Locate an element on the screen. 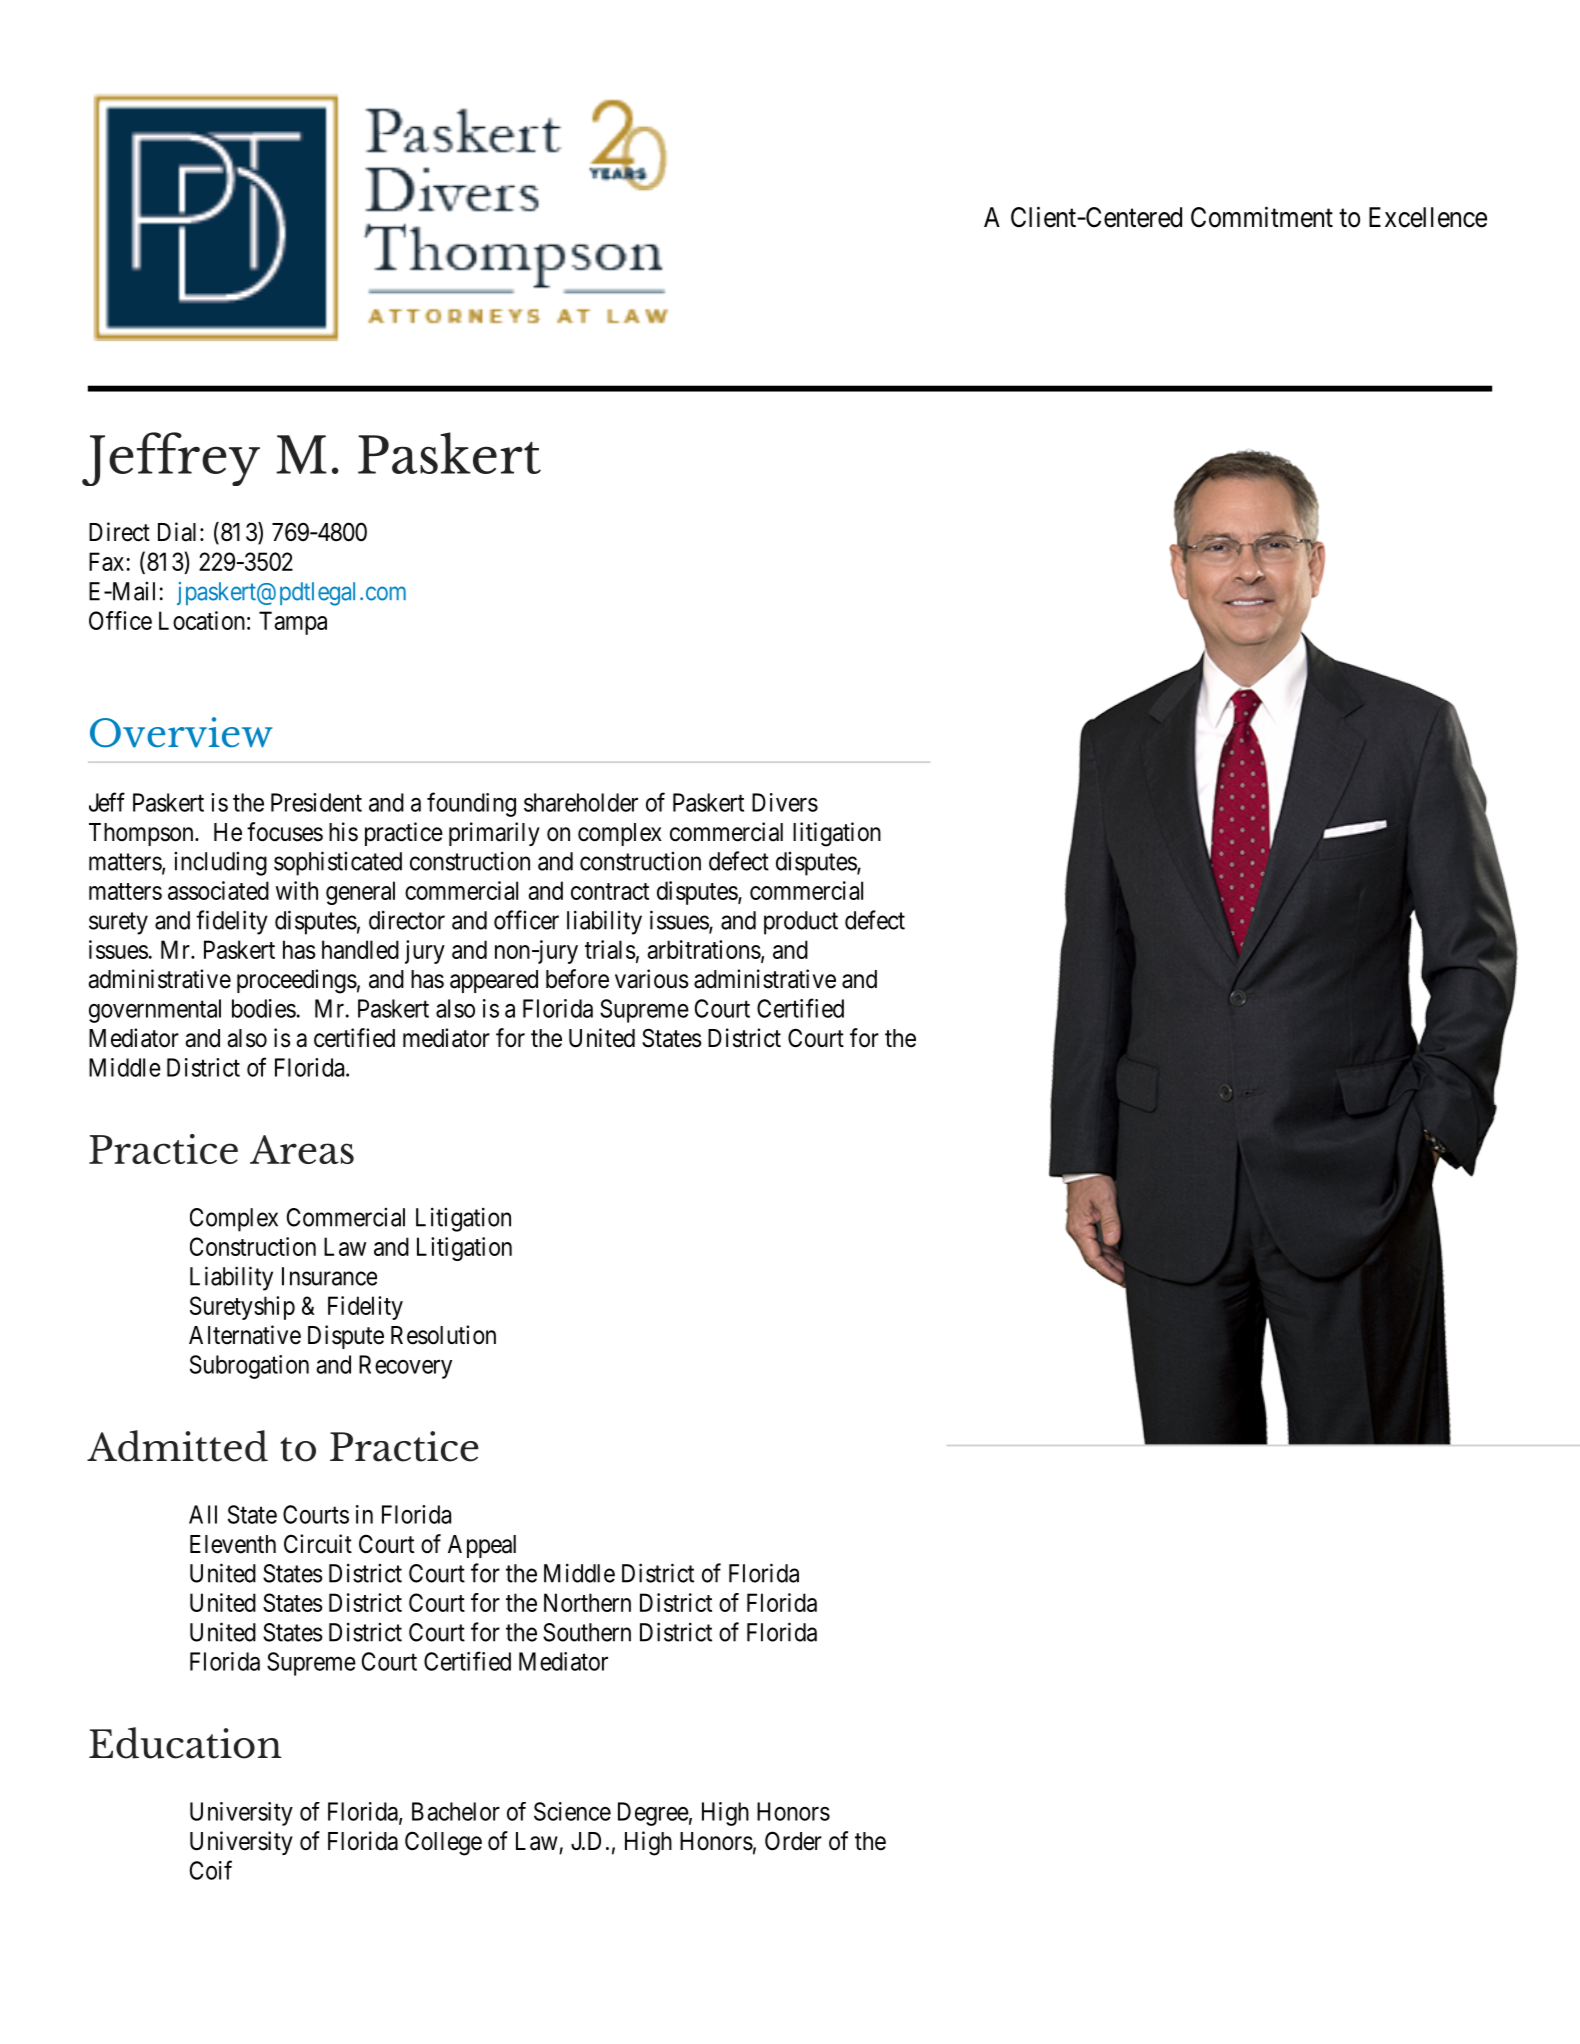  Order is located at coordinates (793, 1841).
